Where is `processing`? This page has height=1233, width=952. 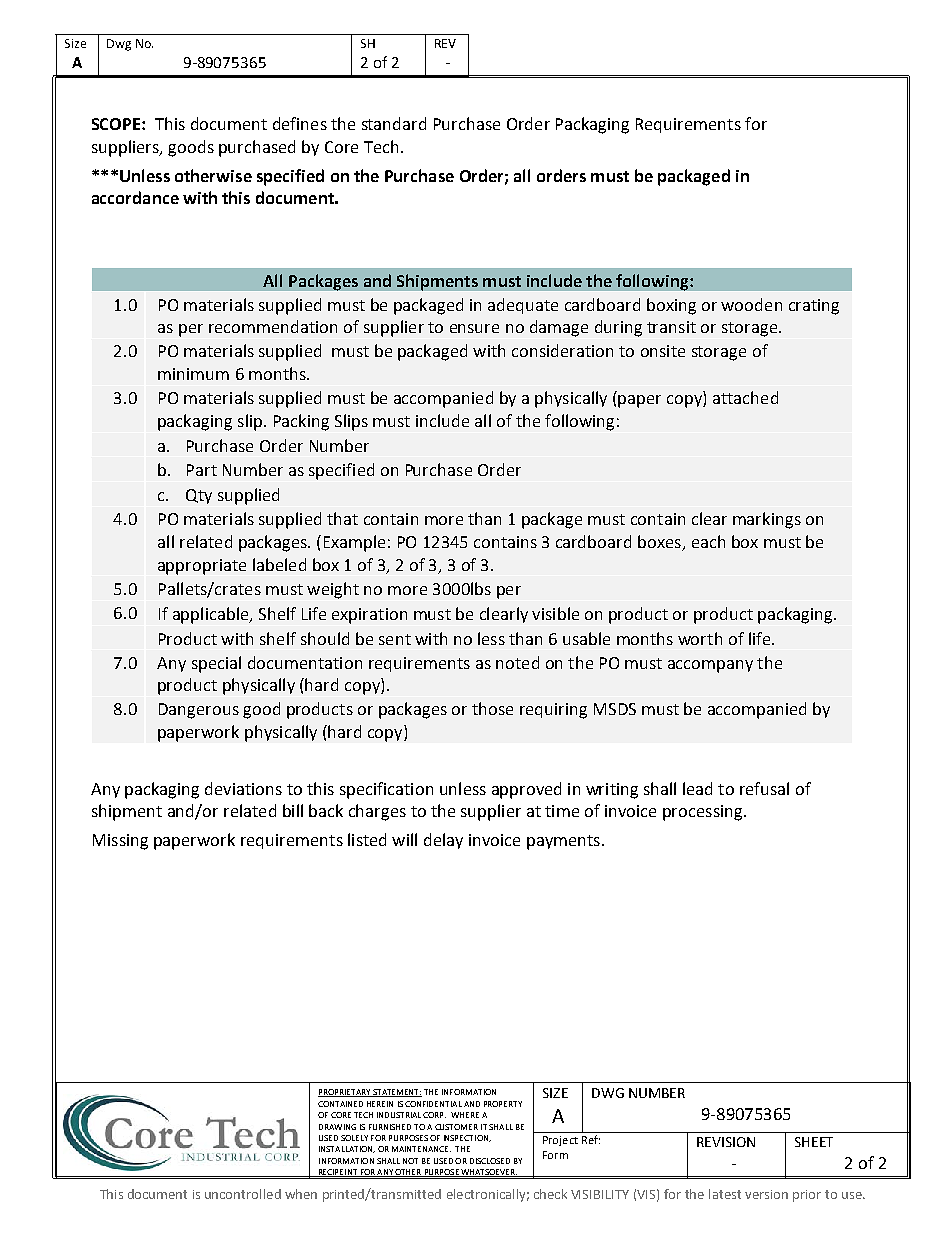 processing is located at coordinates (704, 813).
